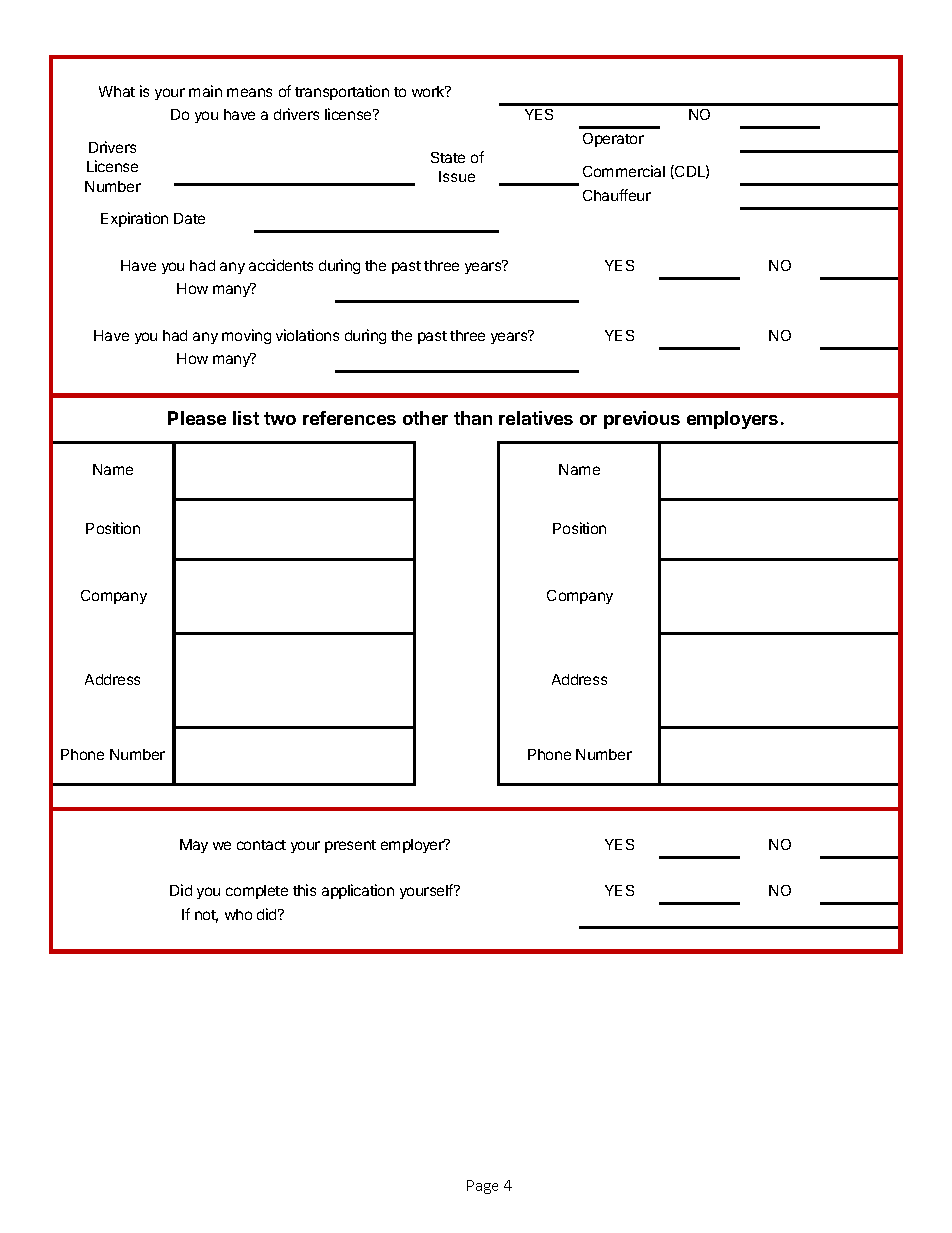 The width and height of the image is (952, 1233). Describe the element at coordinates (197, 418) in the image. I see `Please` at that location.
